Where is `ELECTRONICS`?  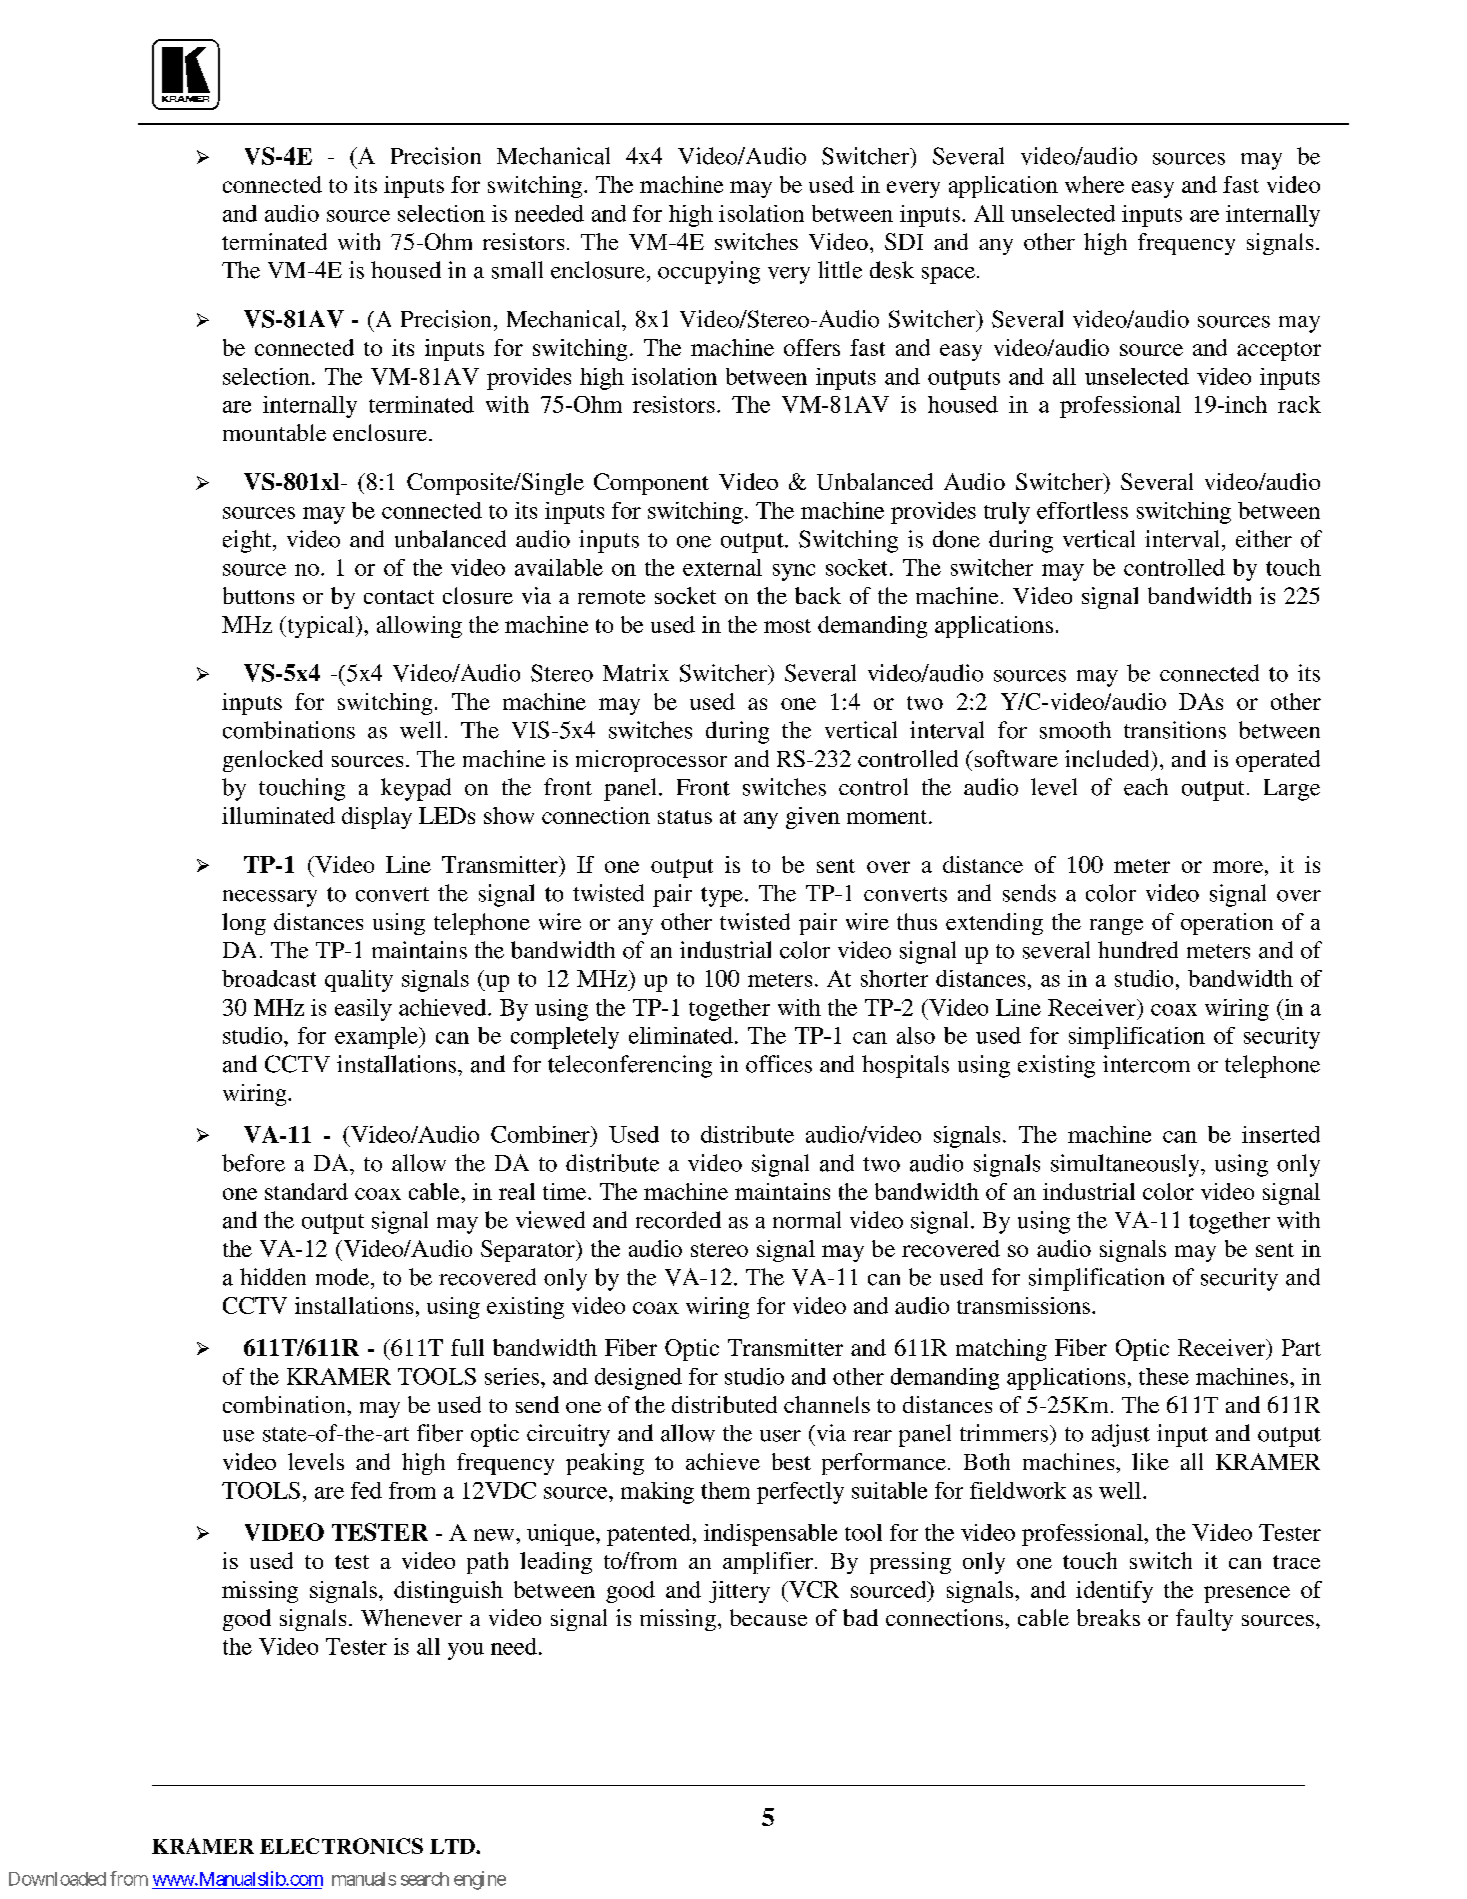
ELECTRONICS is located at coordinates (341, 1846).
